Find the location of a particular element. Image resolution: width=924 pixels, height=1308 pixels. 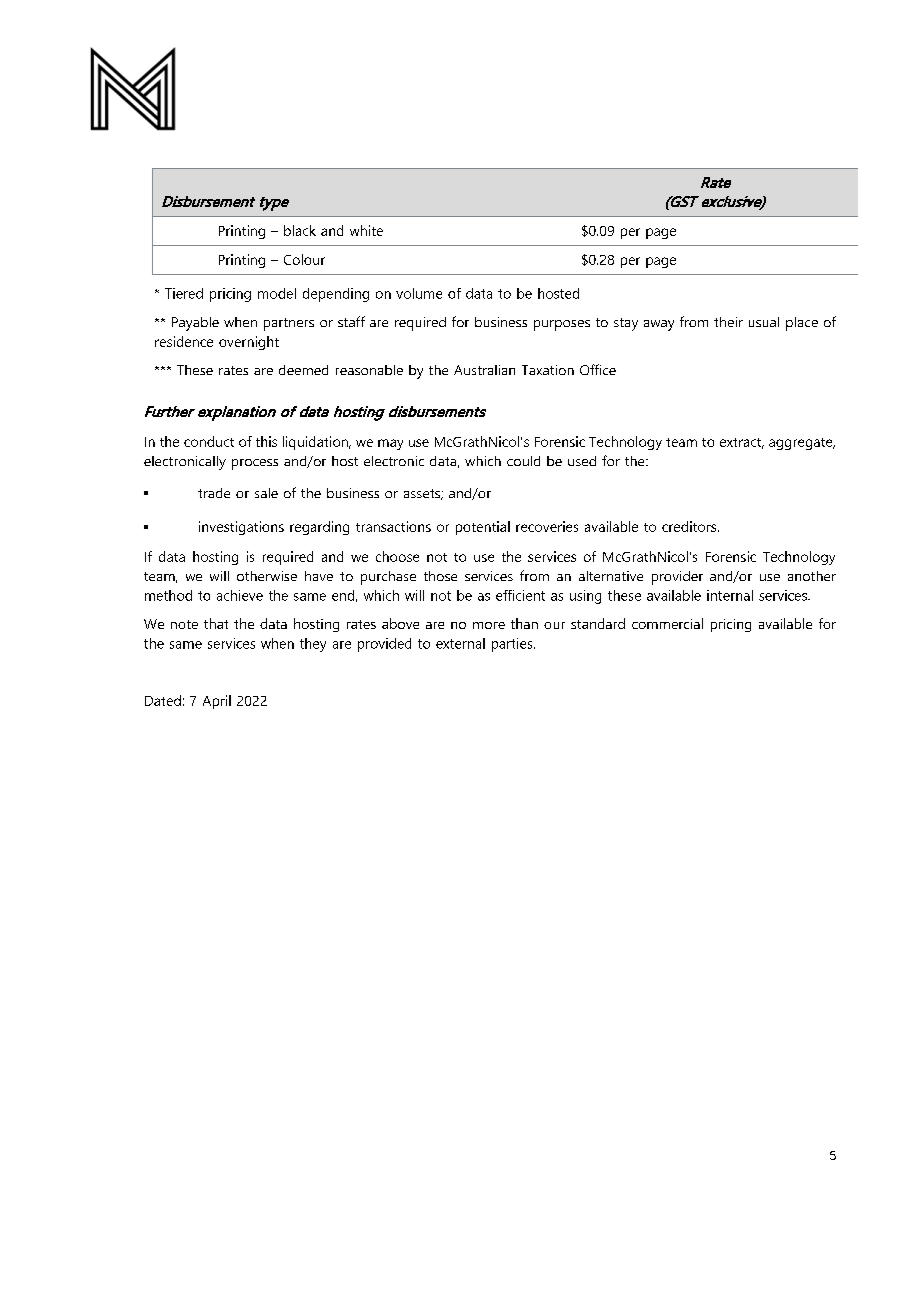

extract is located at coordinates (742, 443).
